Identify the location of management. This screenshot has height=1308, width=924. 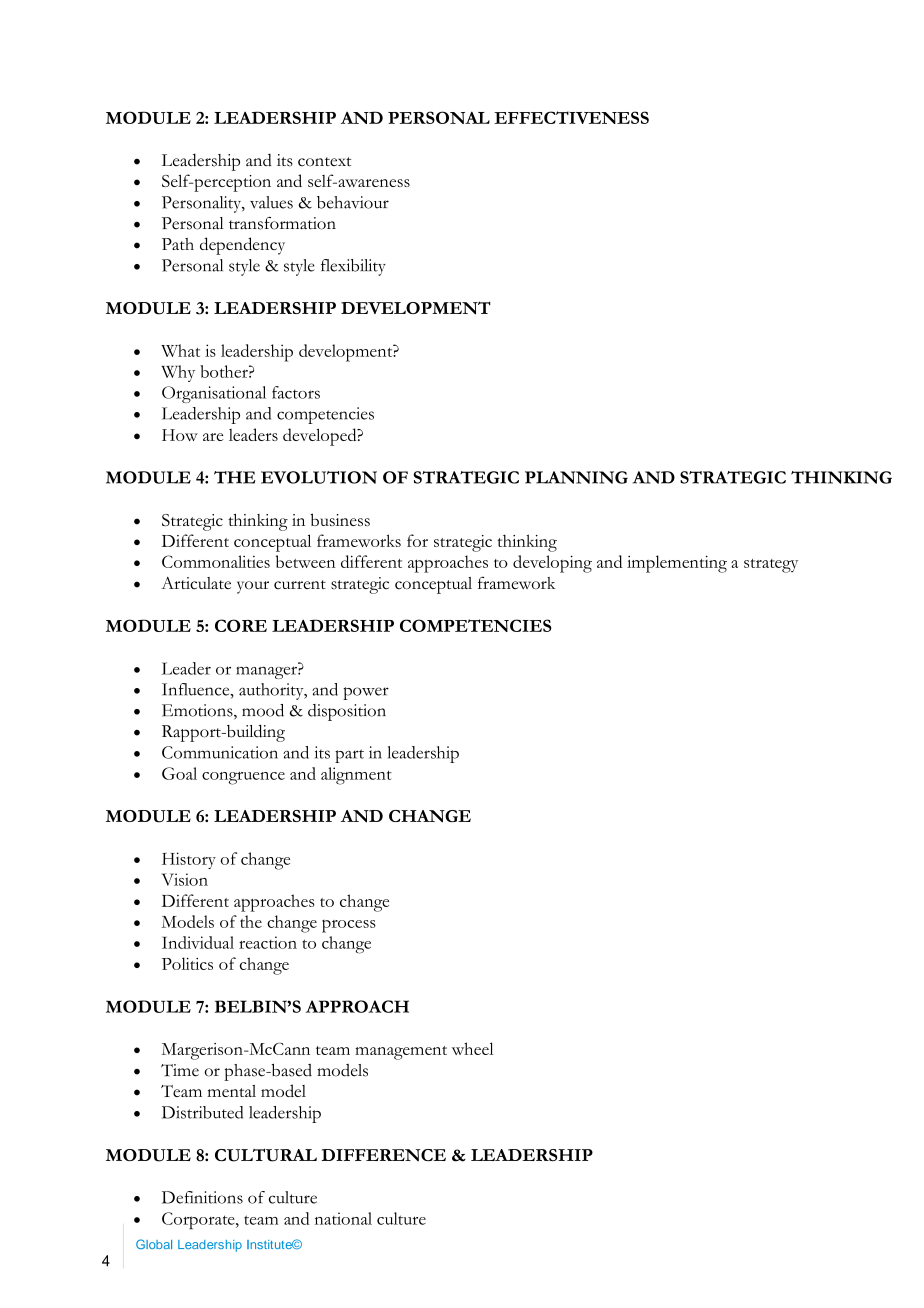
(401, 1053).
